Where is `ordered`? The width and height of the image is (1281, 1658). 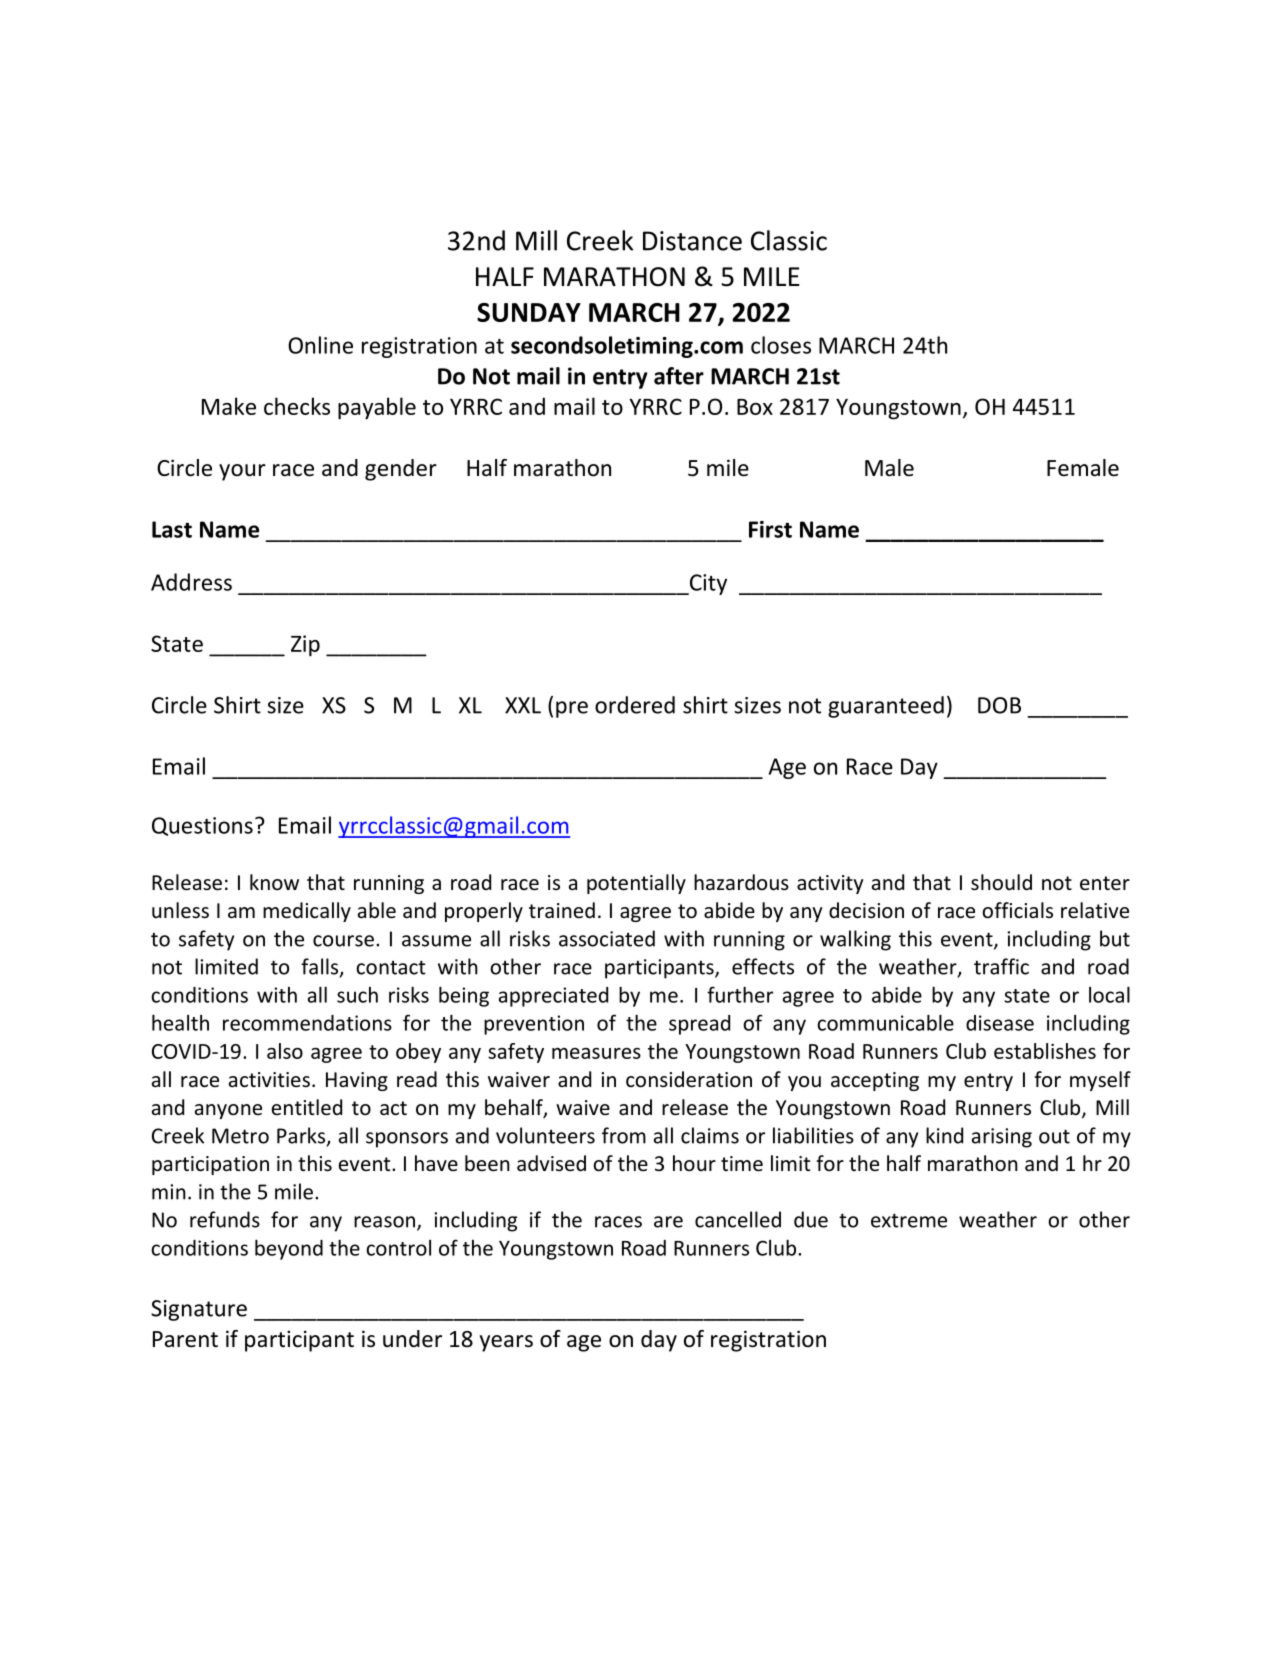 ordered is located at coordinates (635, 705).
